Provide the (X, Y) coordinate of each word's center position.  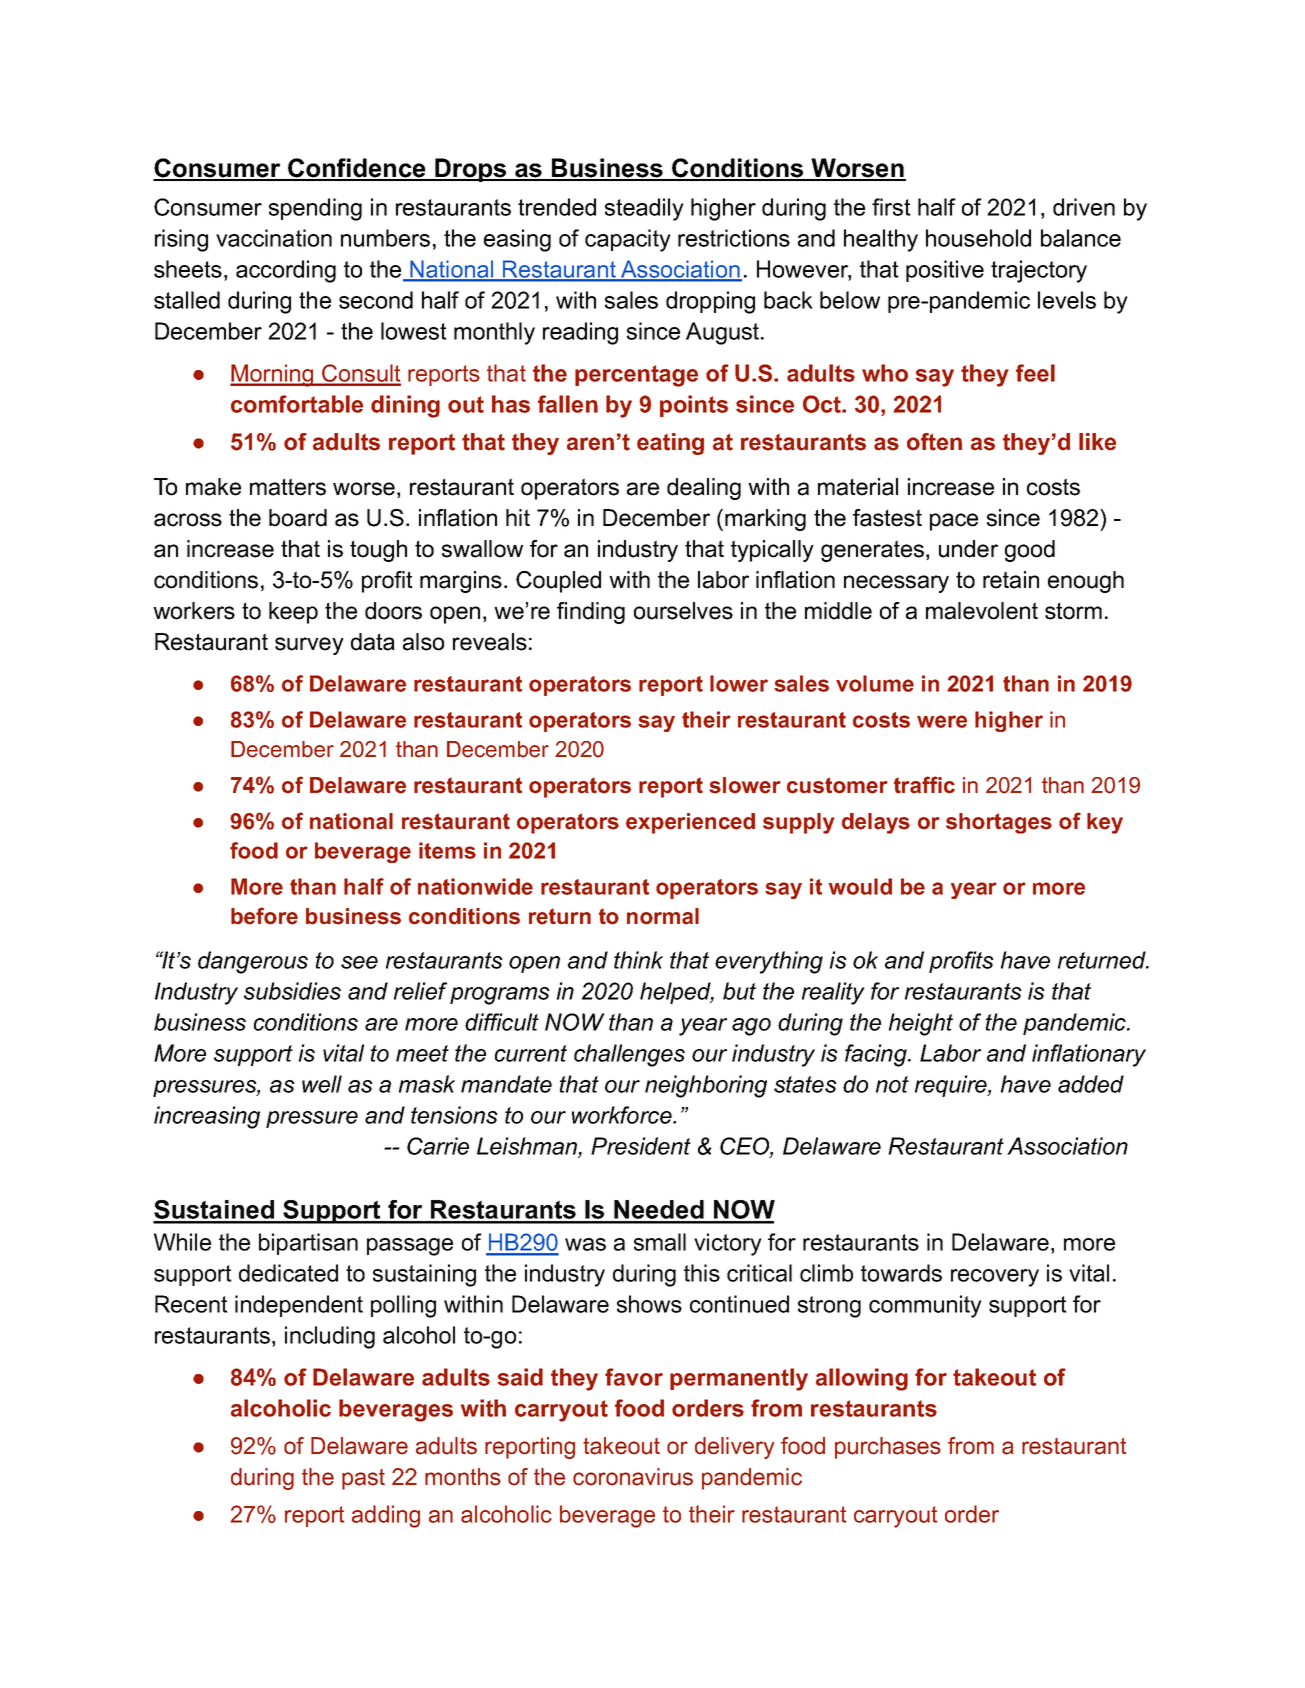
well (322, 1084)
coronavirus (633, 1477)
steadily (644, 209)
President (641, 1146)
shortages (999, 823)
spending (315, 209)
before (264, 916)
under (968, 549)
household (978, 238)
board (298, 518)
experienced (690, 823)
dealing (704, 489)
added (1091, 1084)
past (363, 1479)
